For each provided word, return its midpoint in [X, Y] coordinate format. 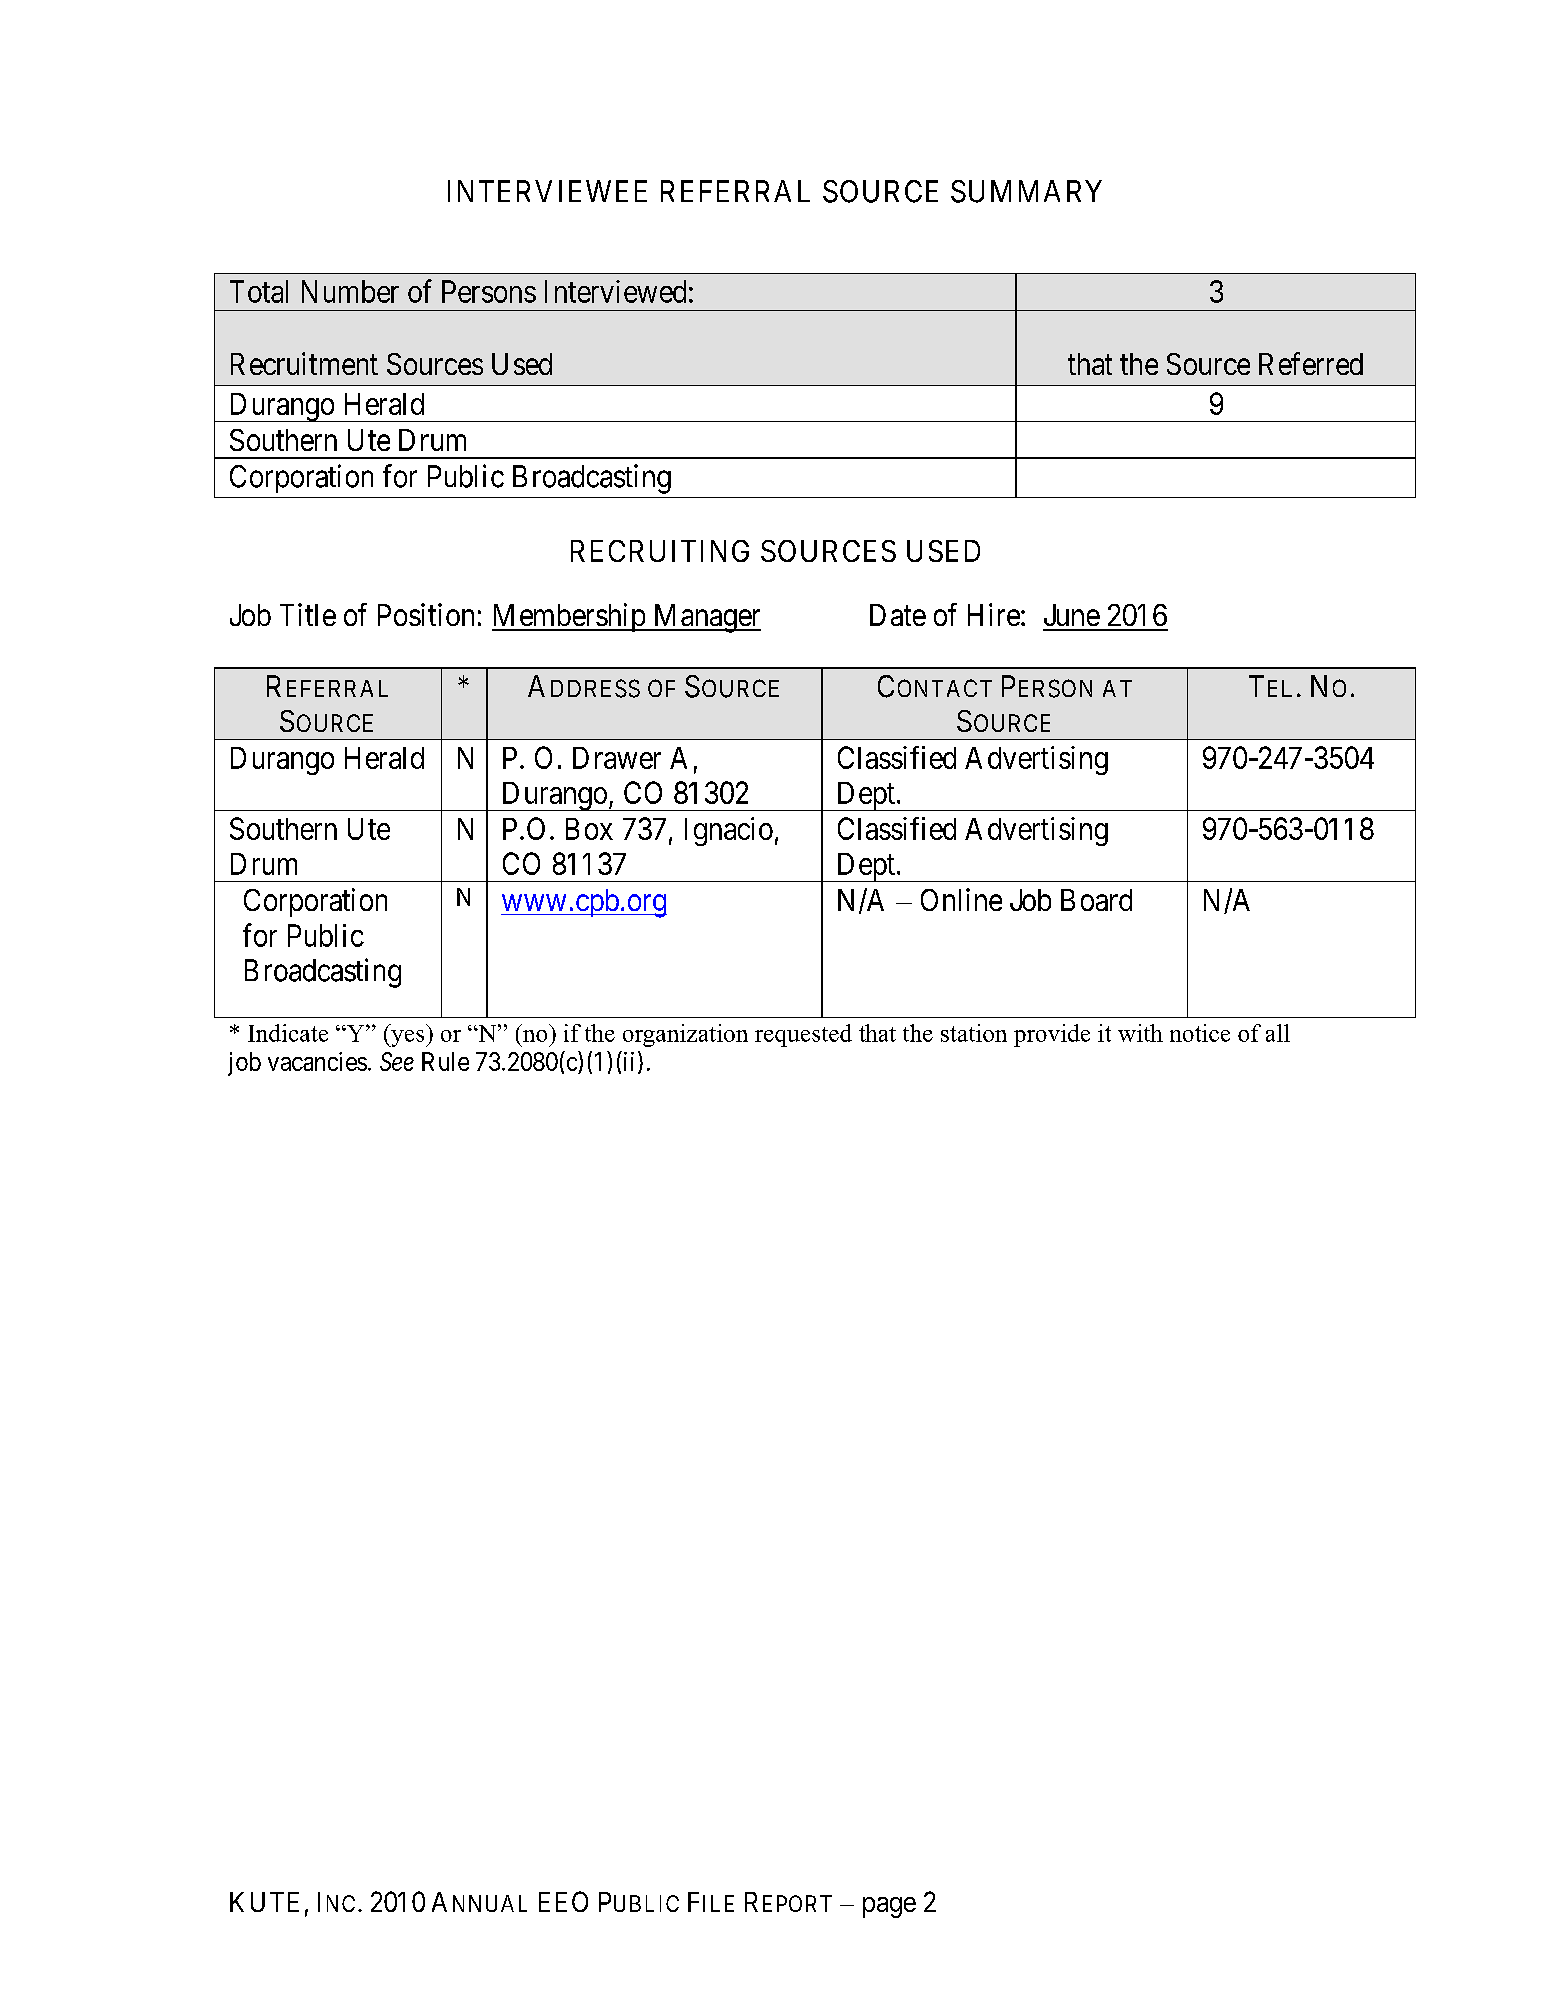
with [1140, 1033]
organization [685, 1035]
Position [426, 614]
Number [350, 291]
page [889, 1907]
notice [1200, 1033]
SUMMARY [1026, 191]
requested [803, 1035]
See [397, 1061]
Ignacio [729, 831]
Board [1096, 900]
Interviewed [615, 291]
